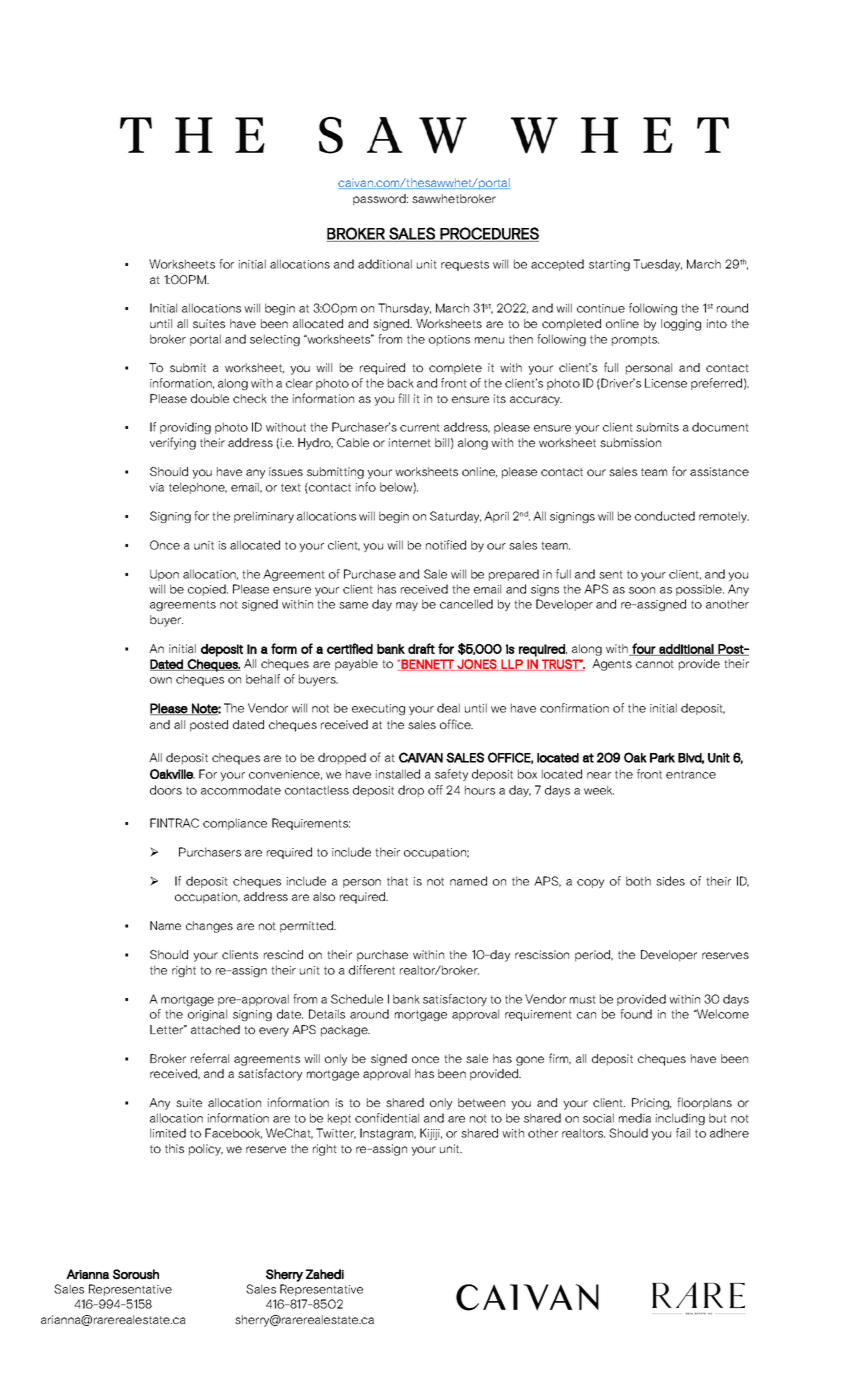 Image resolution: width=849 pixels, height=1400 pixels. I want to click on selecting, so click(275, 340).
